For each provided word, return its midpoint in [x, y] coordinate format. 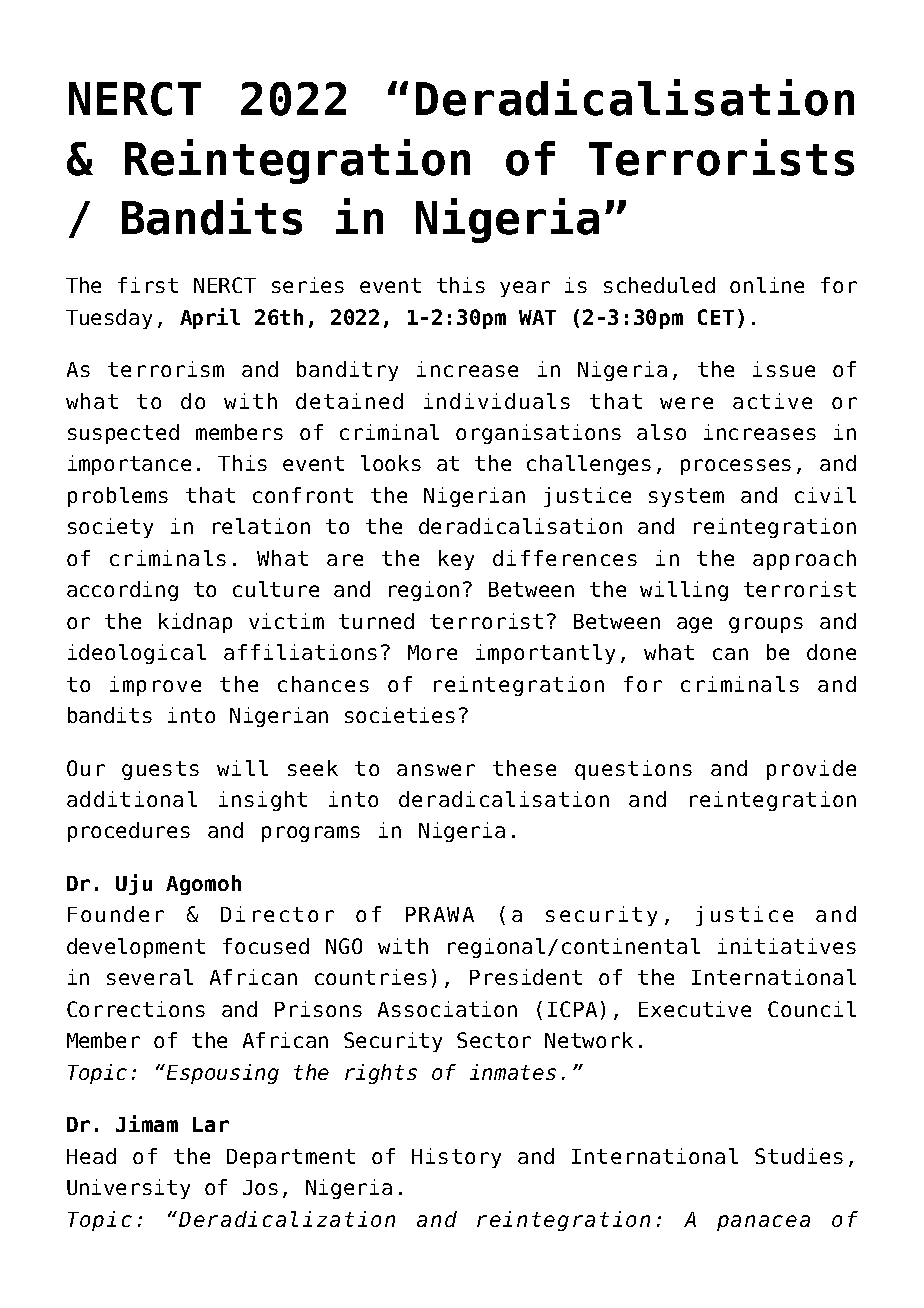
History [456, 1158]
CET [716, 317]
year [525, 289]
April [210, 318]
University [128, 1189]
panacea [763, 1223]
